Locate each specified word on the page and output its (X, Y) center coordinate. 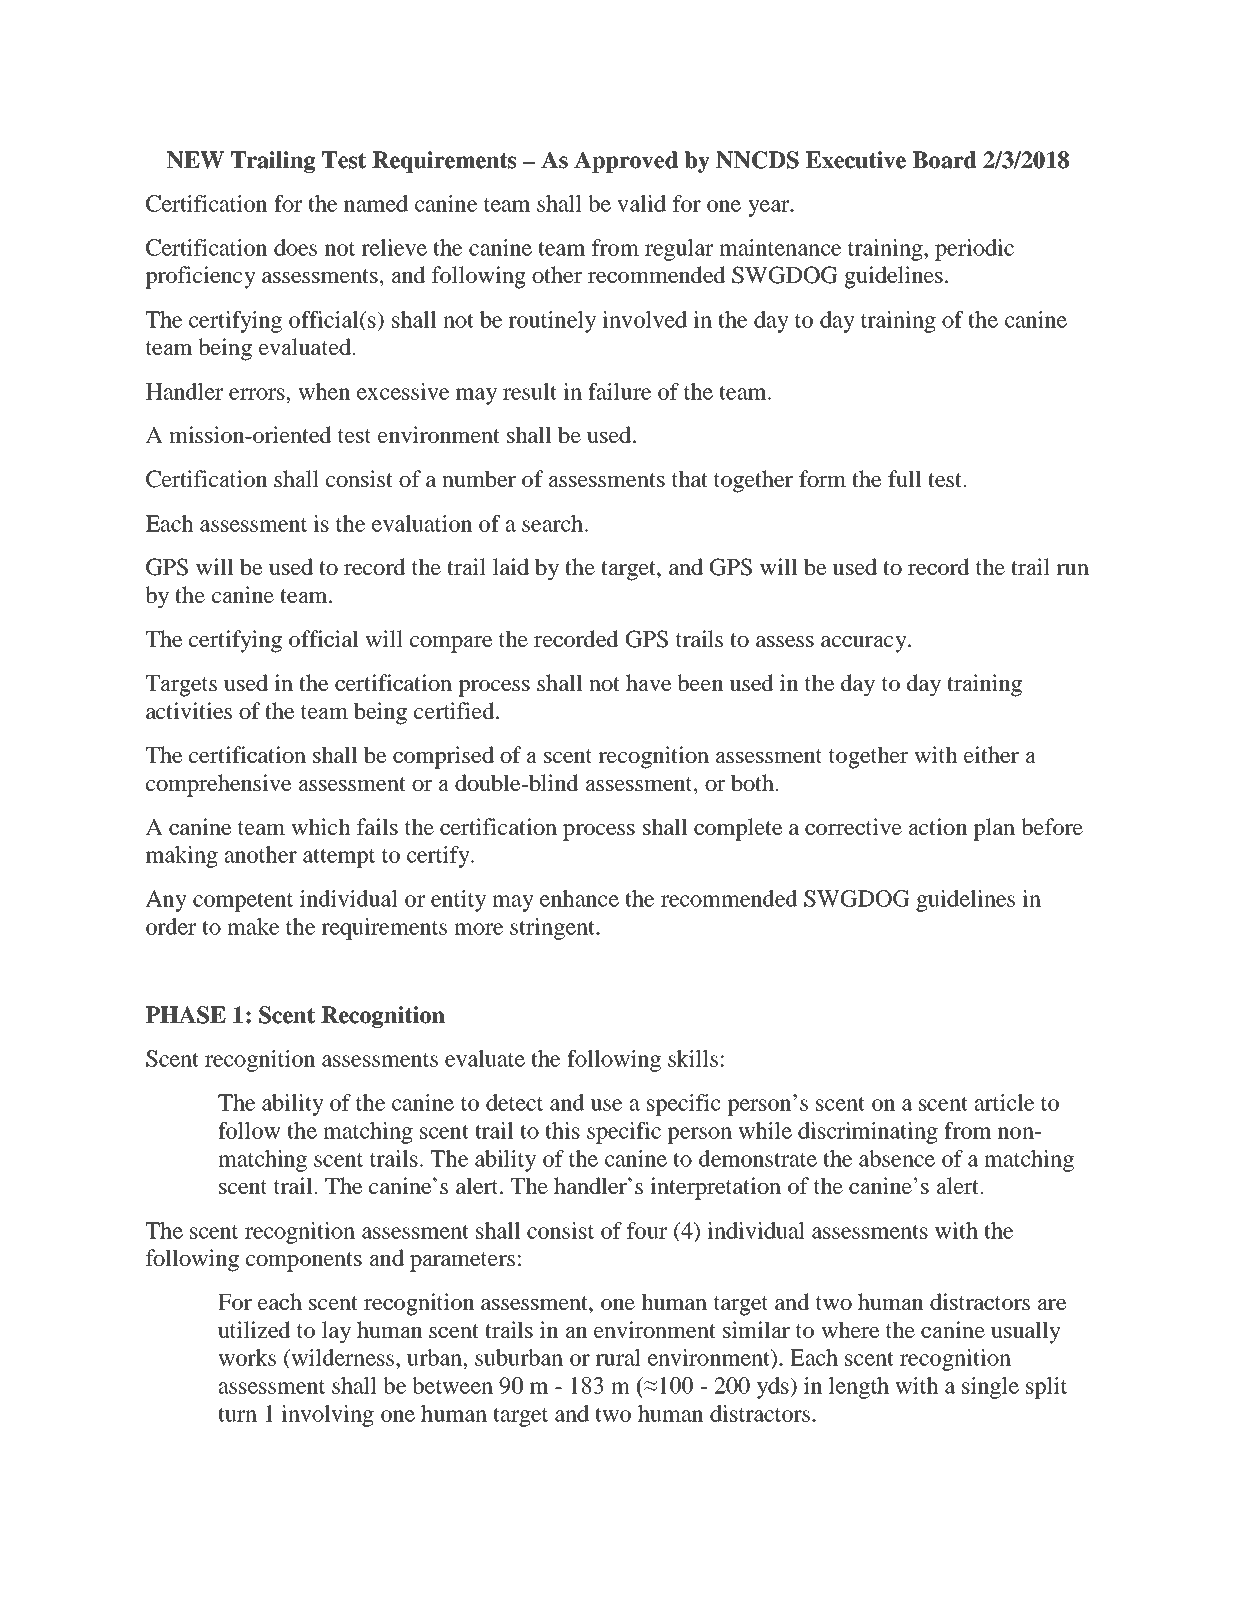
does (295, 247)
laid (511, 566)
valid (641, 203)
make (253, 926)
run (1072, 569)
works (247, 1357)
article (1005, 1102)
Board (945, 160)
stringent (553, 929)
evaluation (422, 523)
